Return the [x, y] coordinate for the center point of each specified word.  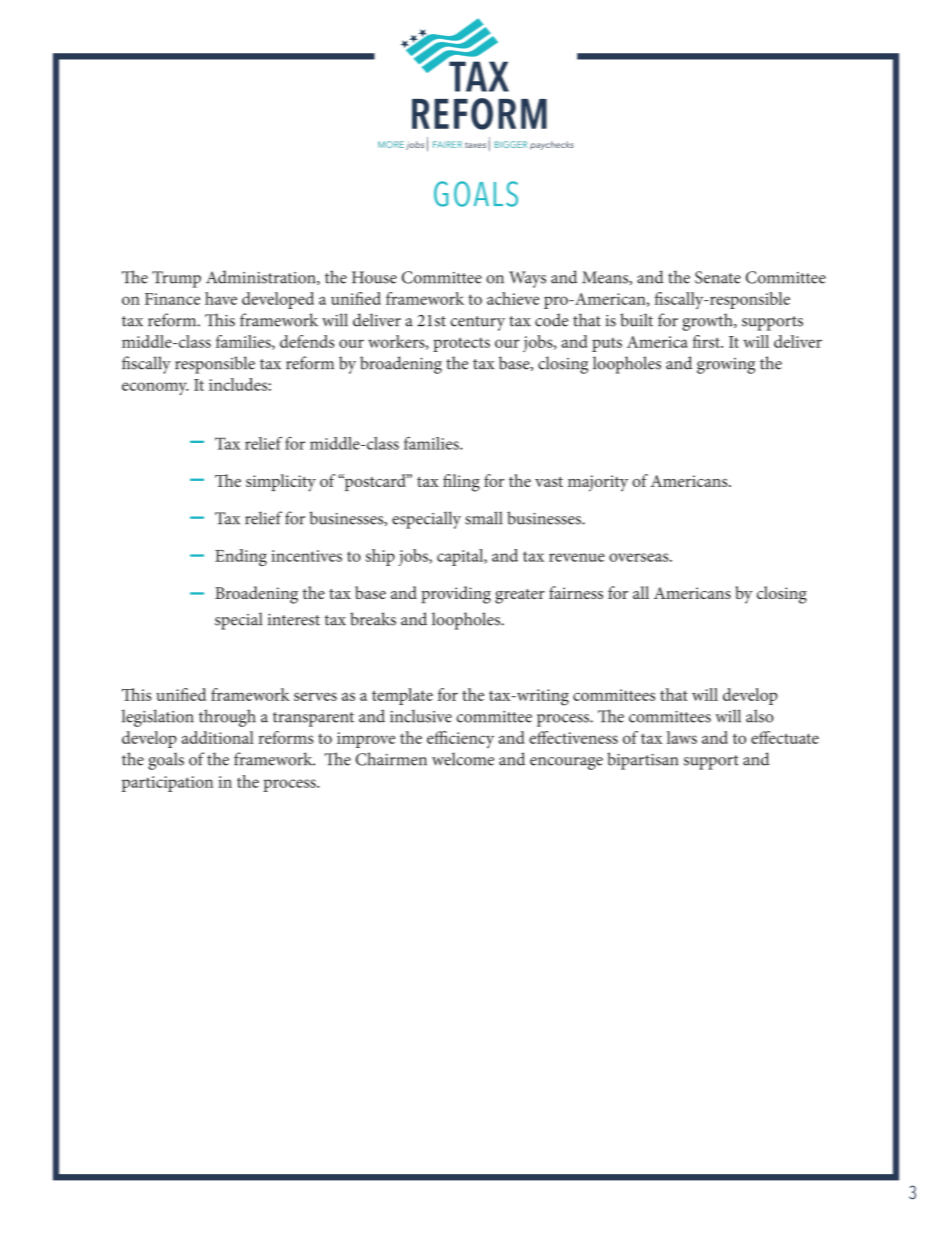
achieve [513, 298]
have [221, 298]
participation [167, 784]
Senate [718, 277]
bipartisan [642, 761]
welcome [463, 759]
